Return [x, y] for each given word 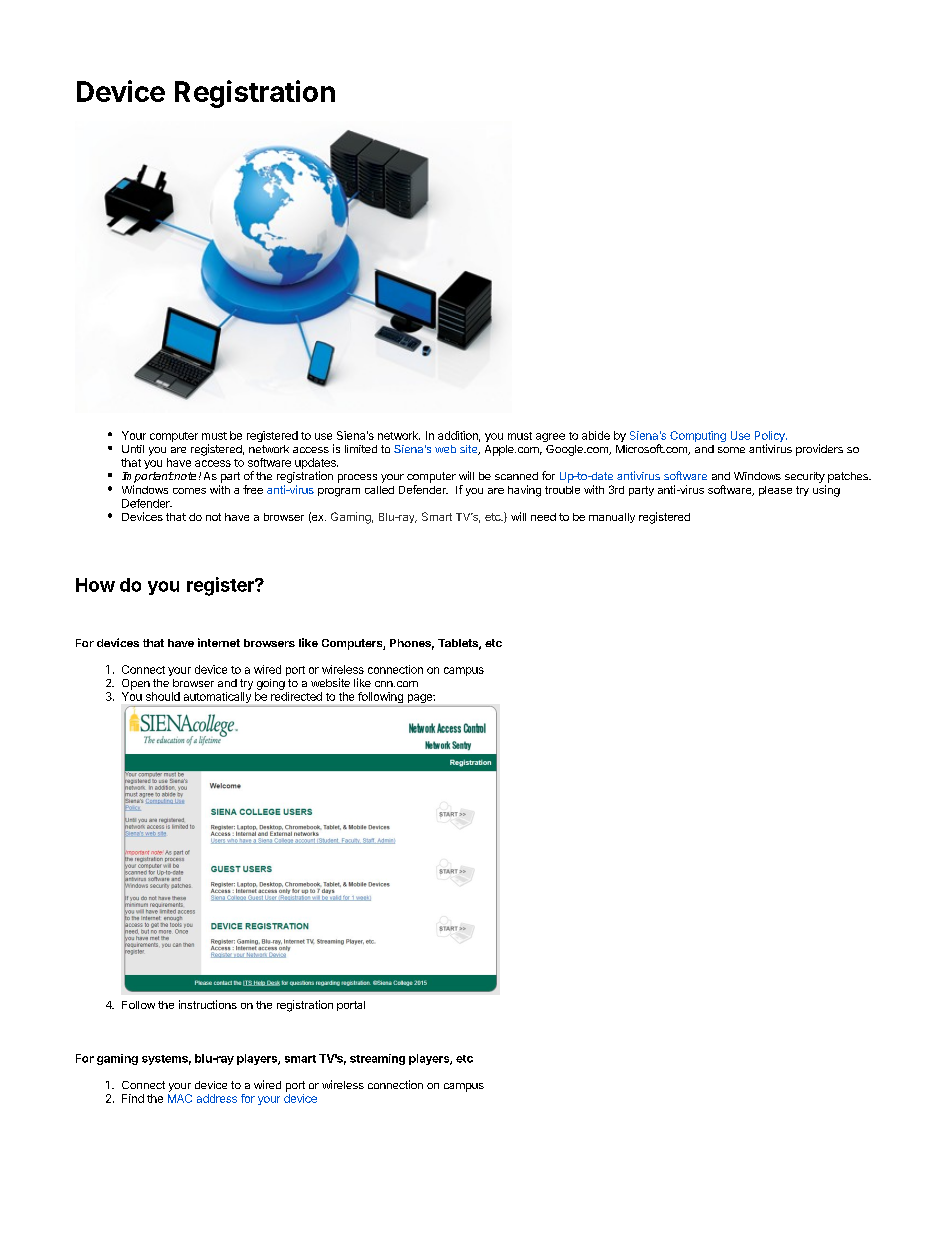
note [184, 476]
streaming [377, 1059]
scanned [516, 476]
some [731, 450]
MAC [180, 1098]
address [217, 1098]
